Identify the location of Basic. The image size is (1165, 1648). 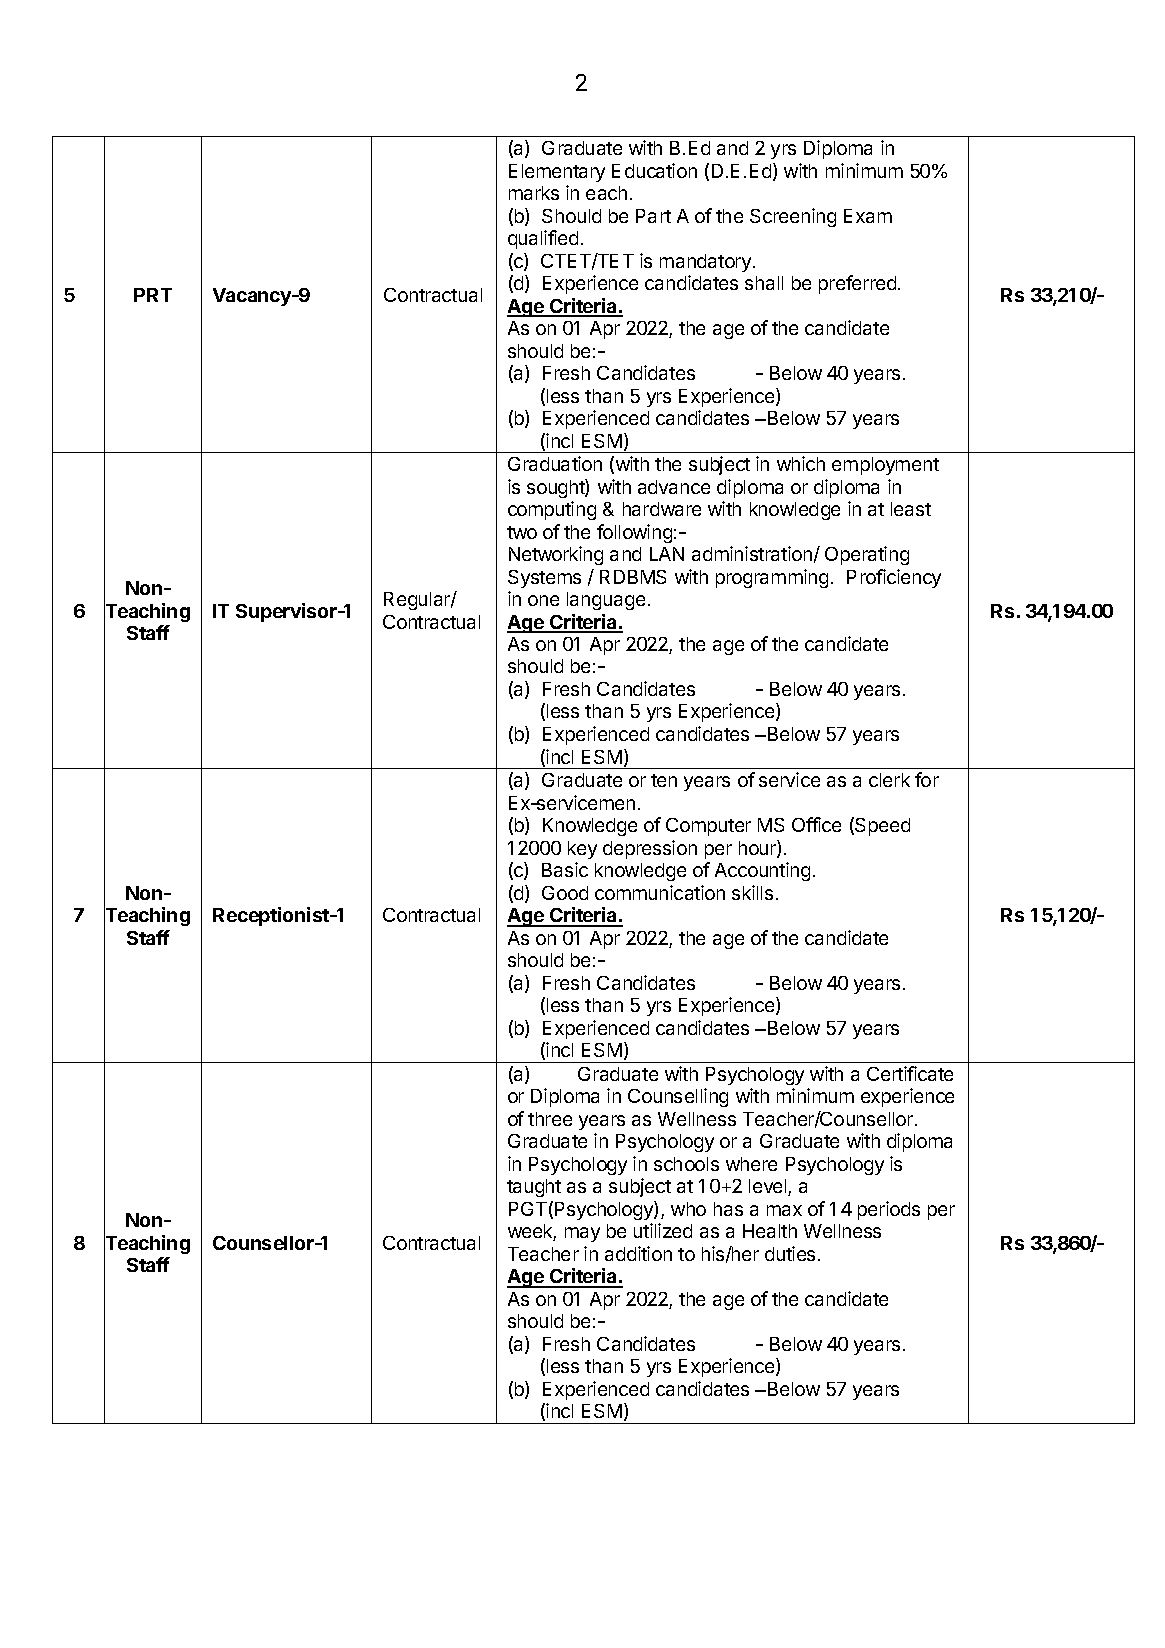
(565, 869).
